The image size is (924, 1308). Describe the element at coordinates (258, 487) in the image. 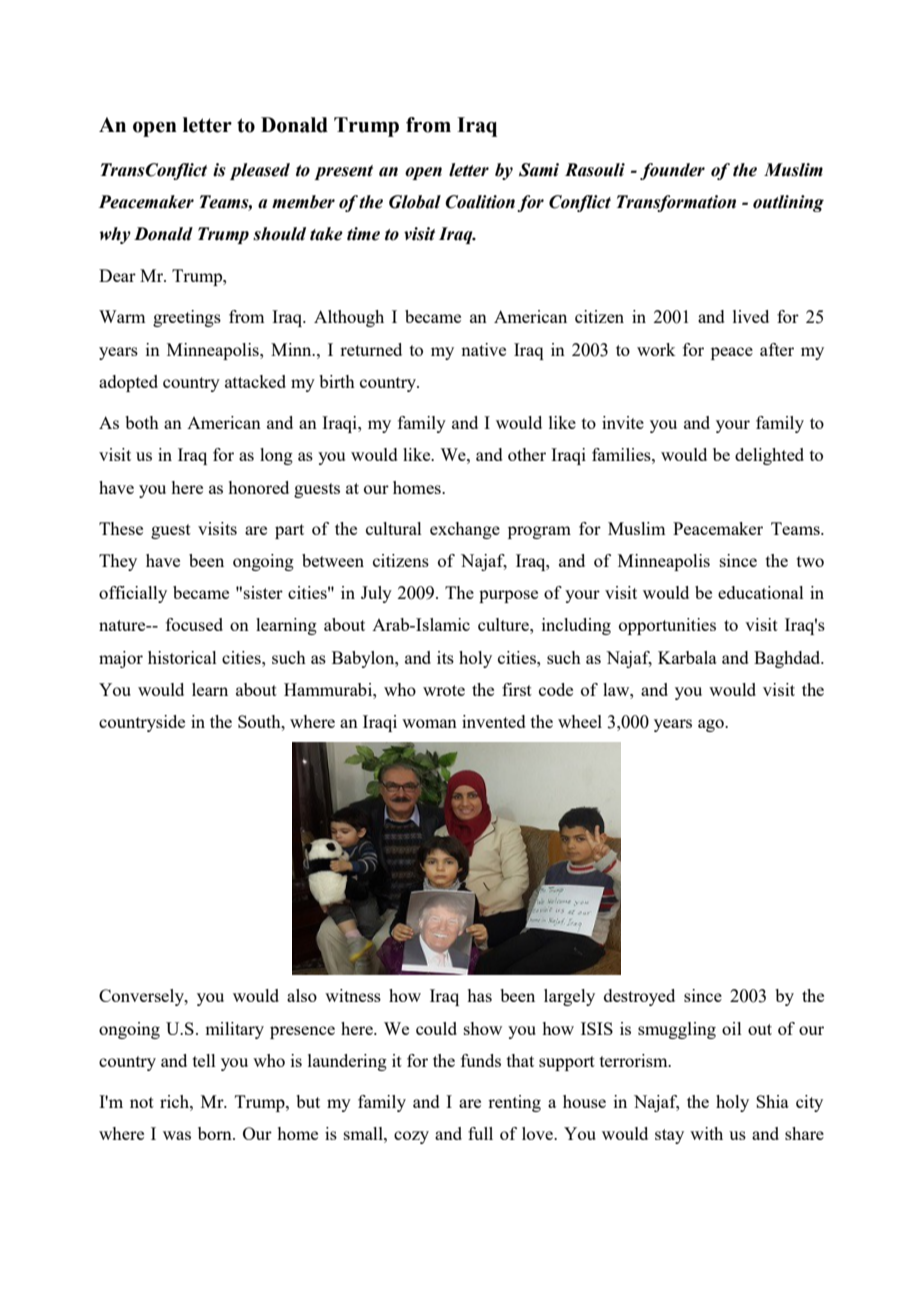

I see `honored` at that location.
